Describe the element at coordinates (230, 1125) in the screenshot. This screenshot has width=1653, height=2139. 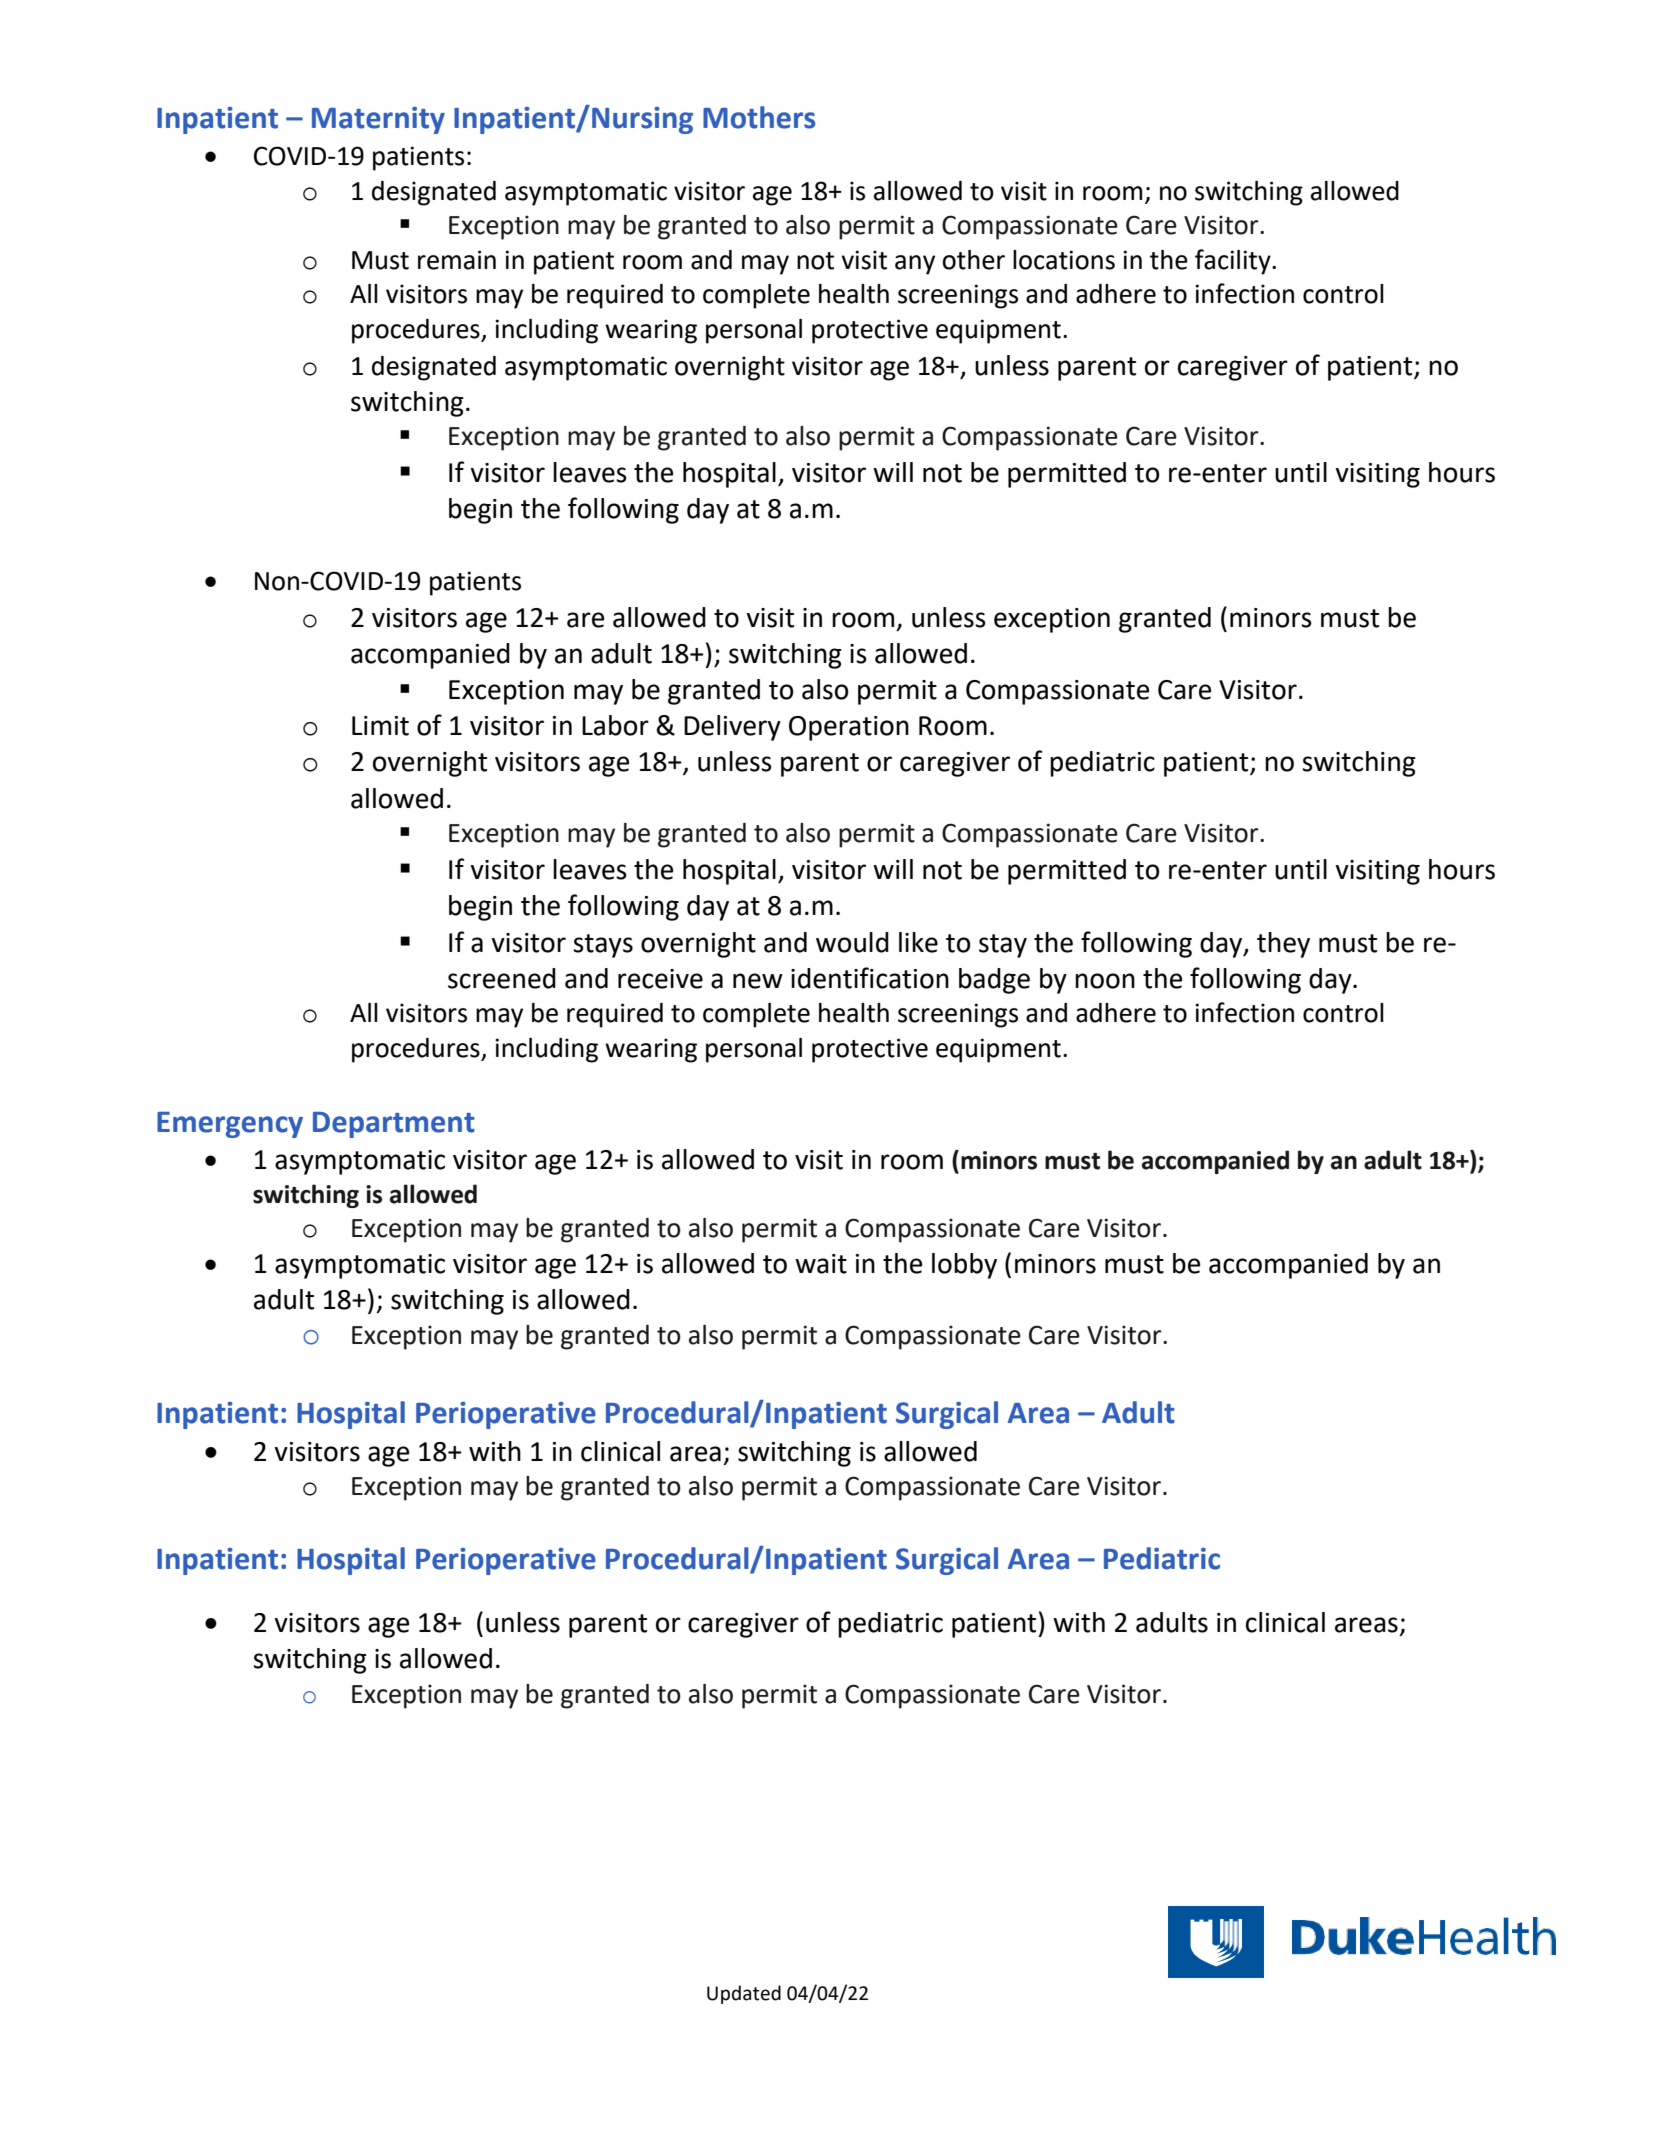
I see `Emergency` at that location.
